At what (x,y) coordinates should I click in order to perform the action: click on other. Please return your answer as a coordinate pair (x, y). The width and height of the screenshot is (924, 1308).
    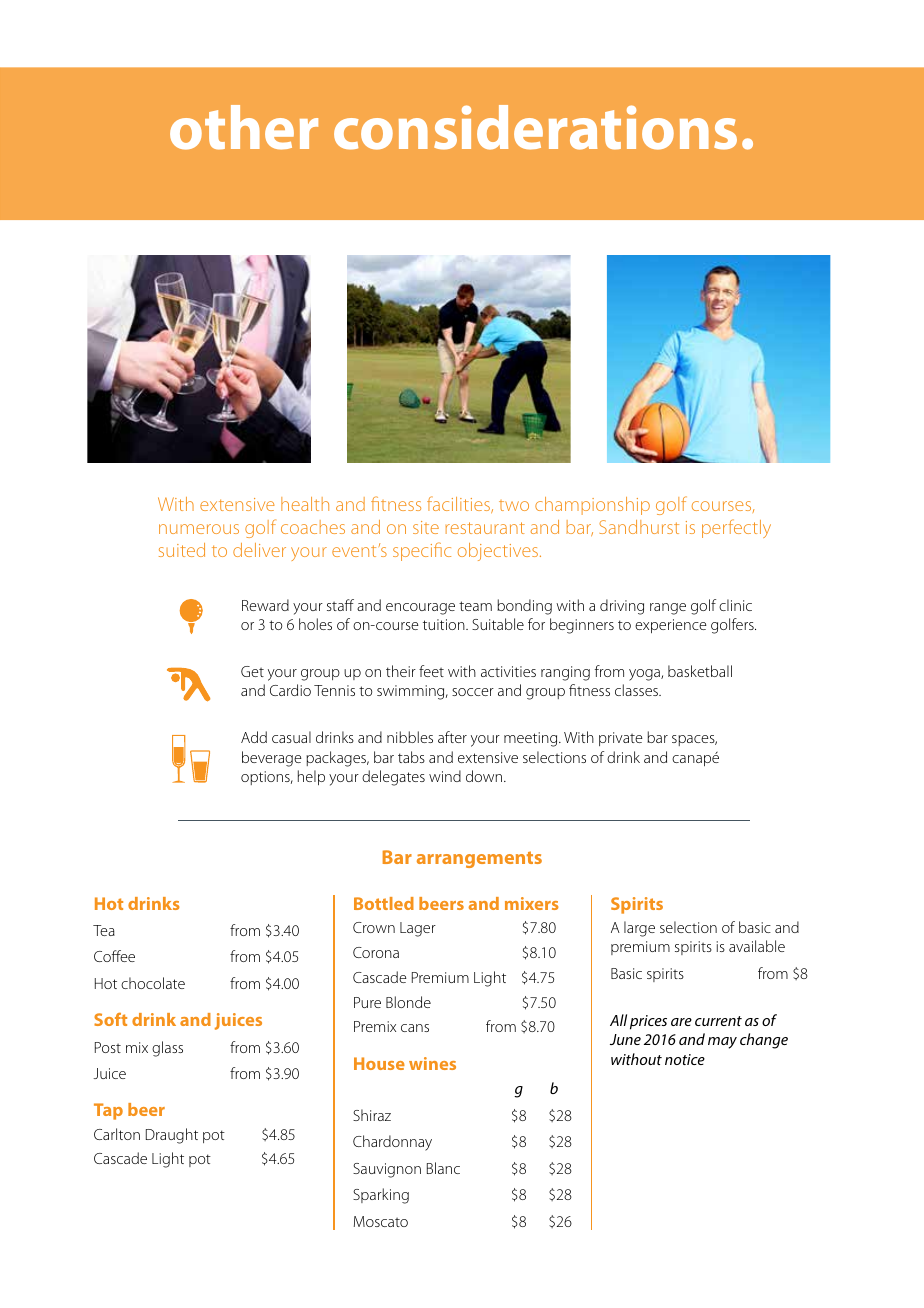
    Looking at the image, I should click on (244, 127).
